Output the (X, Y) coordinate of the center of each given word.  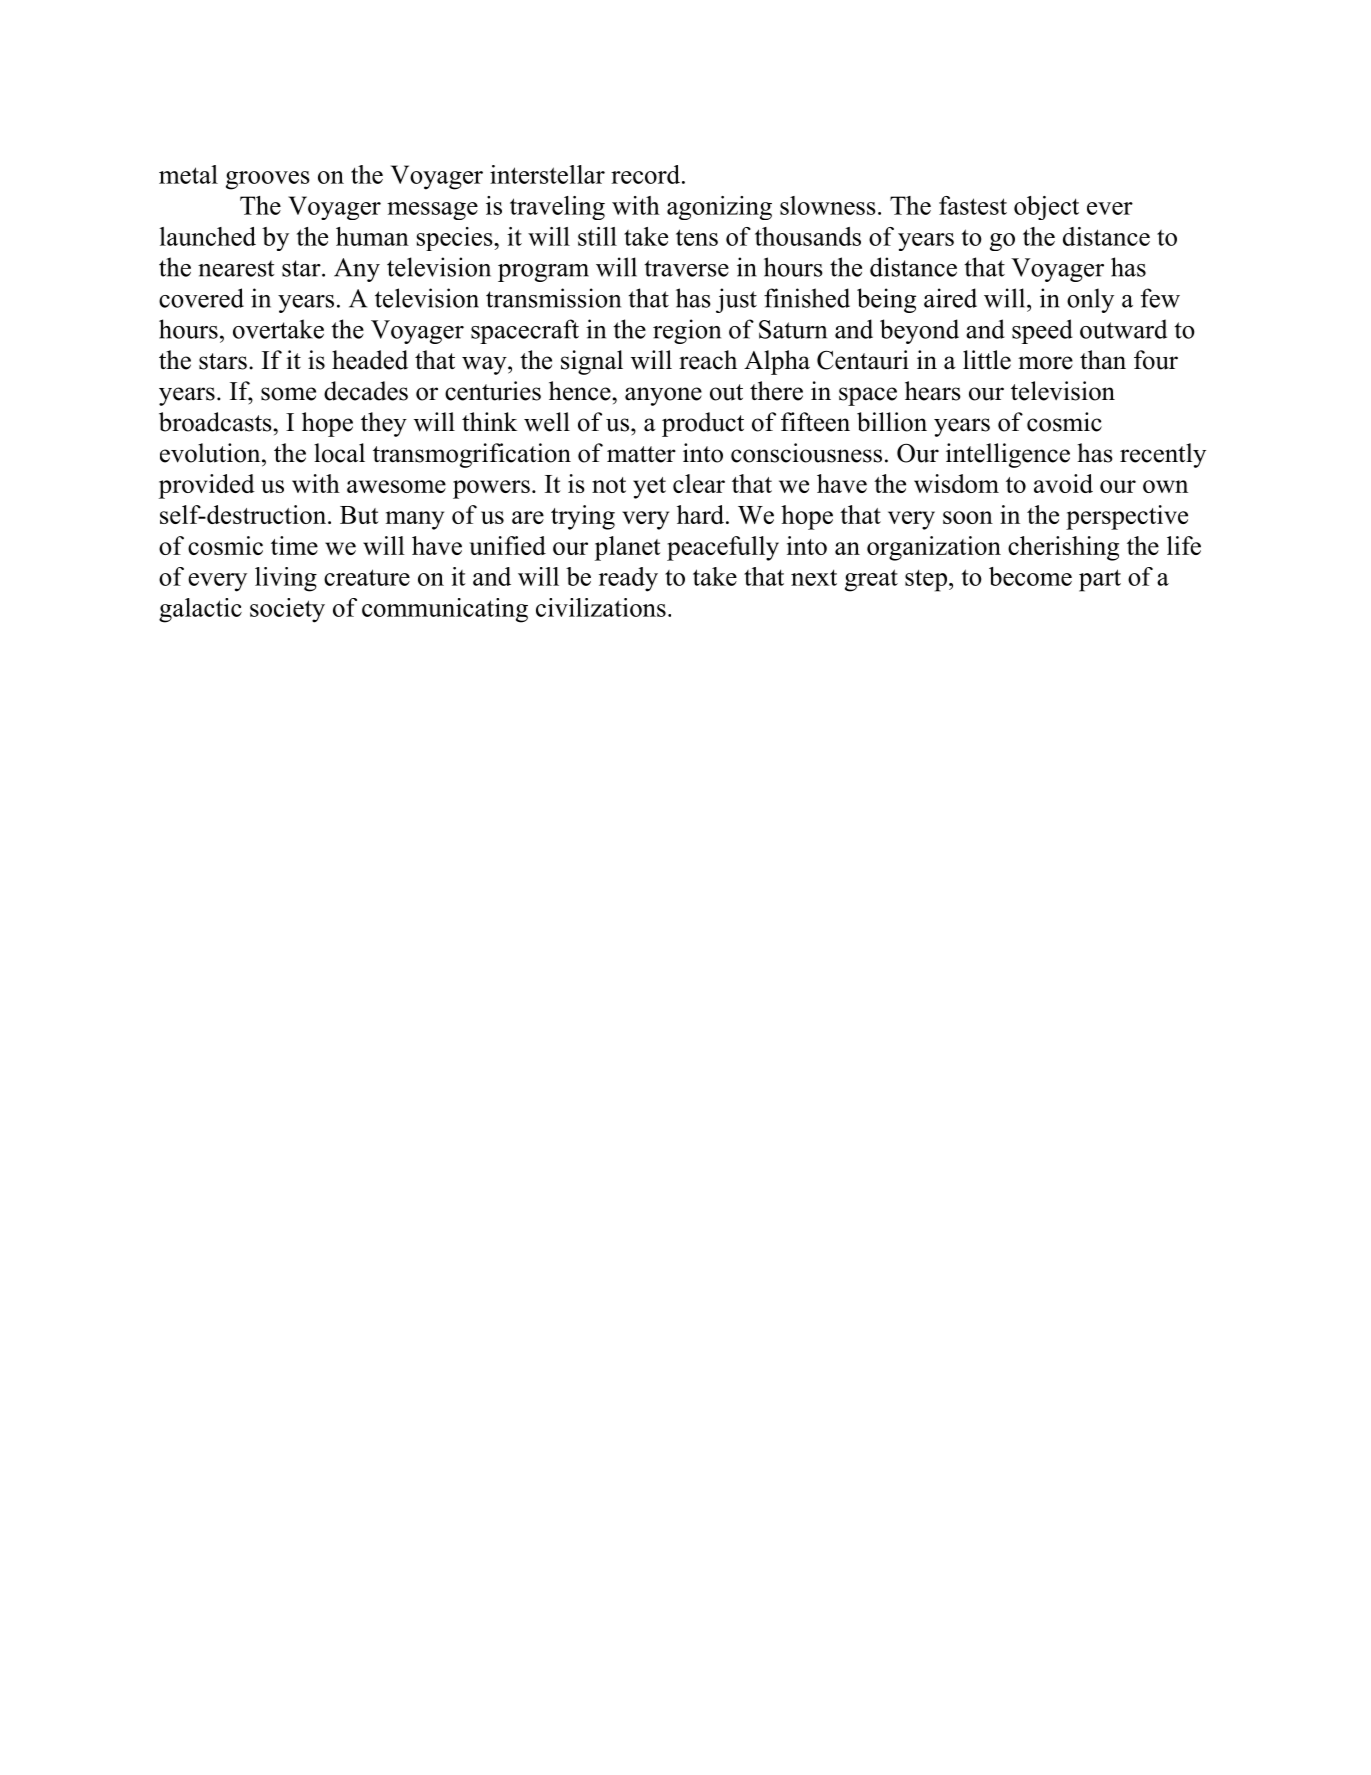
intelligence (1008, 455)
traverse (686, 268)
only (1090, 300)
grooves (268, 180)
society (287, 610)
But (359, 515)
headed (370, 360)
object (1046, 208)
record (645, 174)
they (384, 424)
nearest (236, 268)
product (703, 424)
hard (702, 514)
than (1103, 359)
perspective (1127, 517)
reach (708, 360)
